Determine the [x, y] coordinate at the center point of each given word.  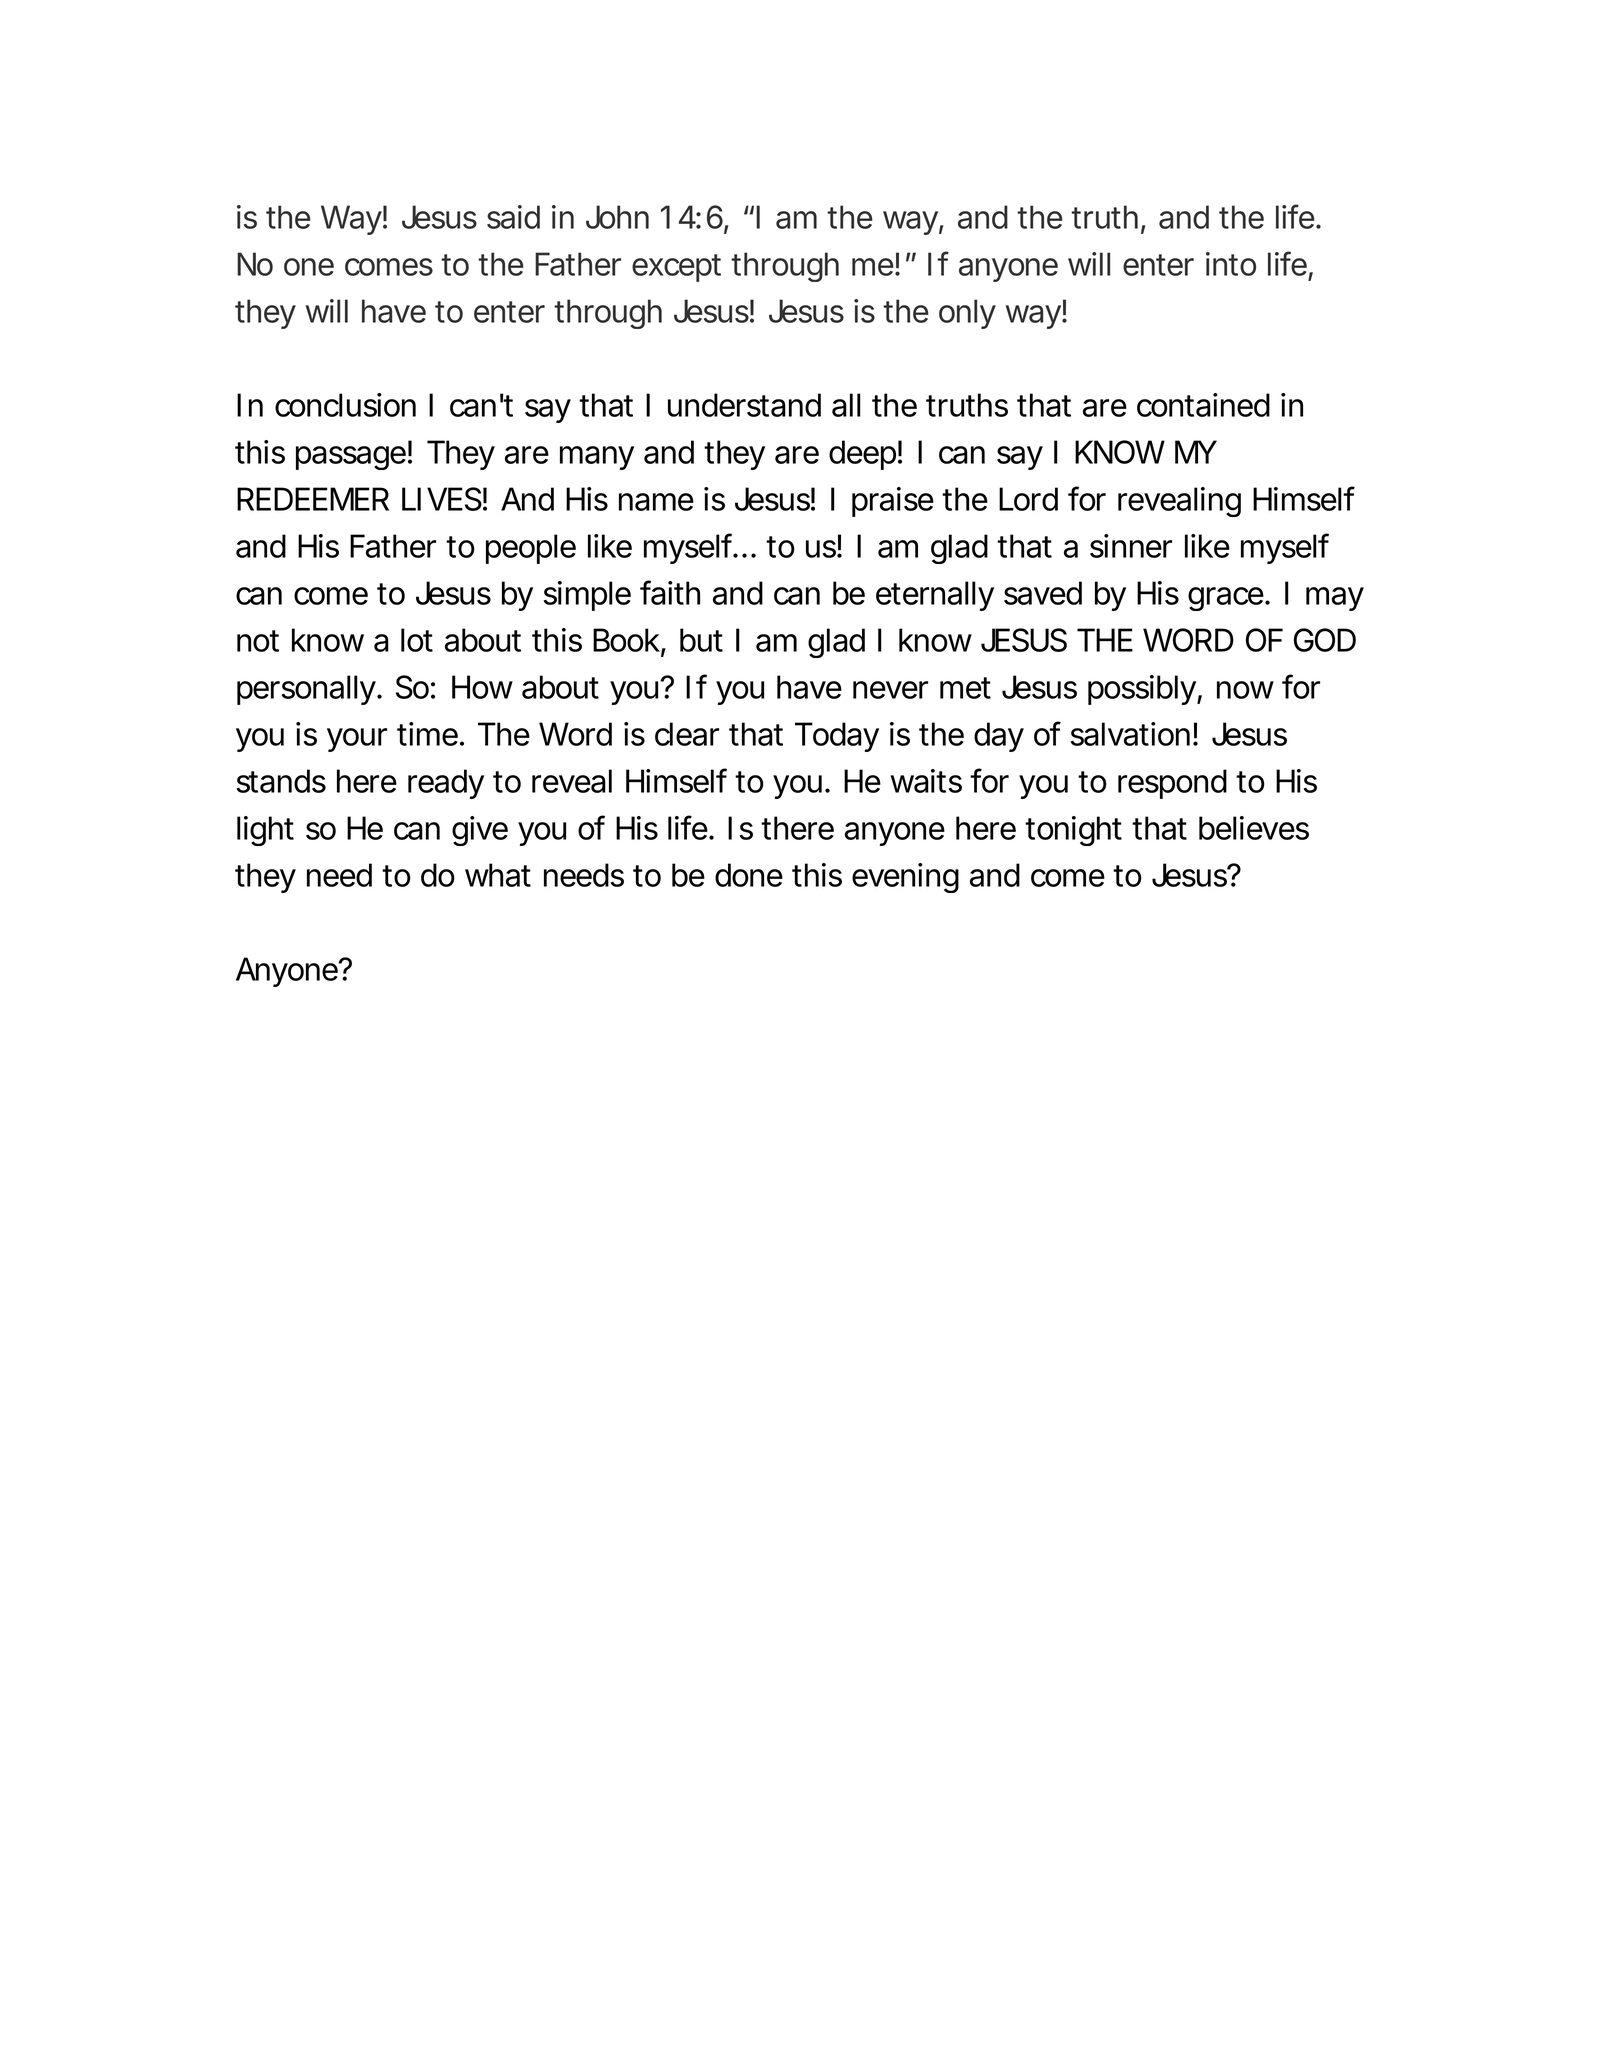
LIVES [442, 499]
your [357, 740]
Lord [1028, 499]
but [701, 640]
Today [837, 737]
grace [1227, 599]
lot [417, 640]
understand [744, 405]
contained [1203, 405]
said [513, 217]
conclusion [345, 405]
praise [893, 502]
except [676, 268]
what [498, 875]
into [1231, 264]
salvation [1130, 734]
